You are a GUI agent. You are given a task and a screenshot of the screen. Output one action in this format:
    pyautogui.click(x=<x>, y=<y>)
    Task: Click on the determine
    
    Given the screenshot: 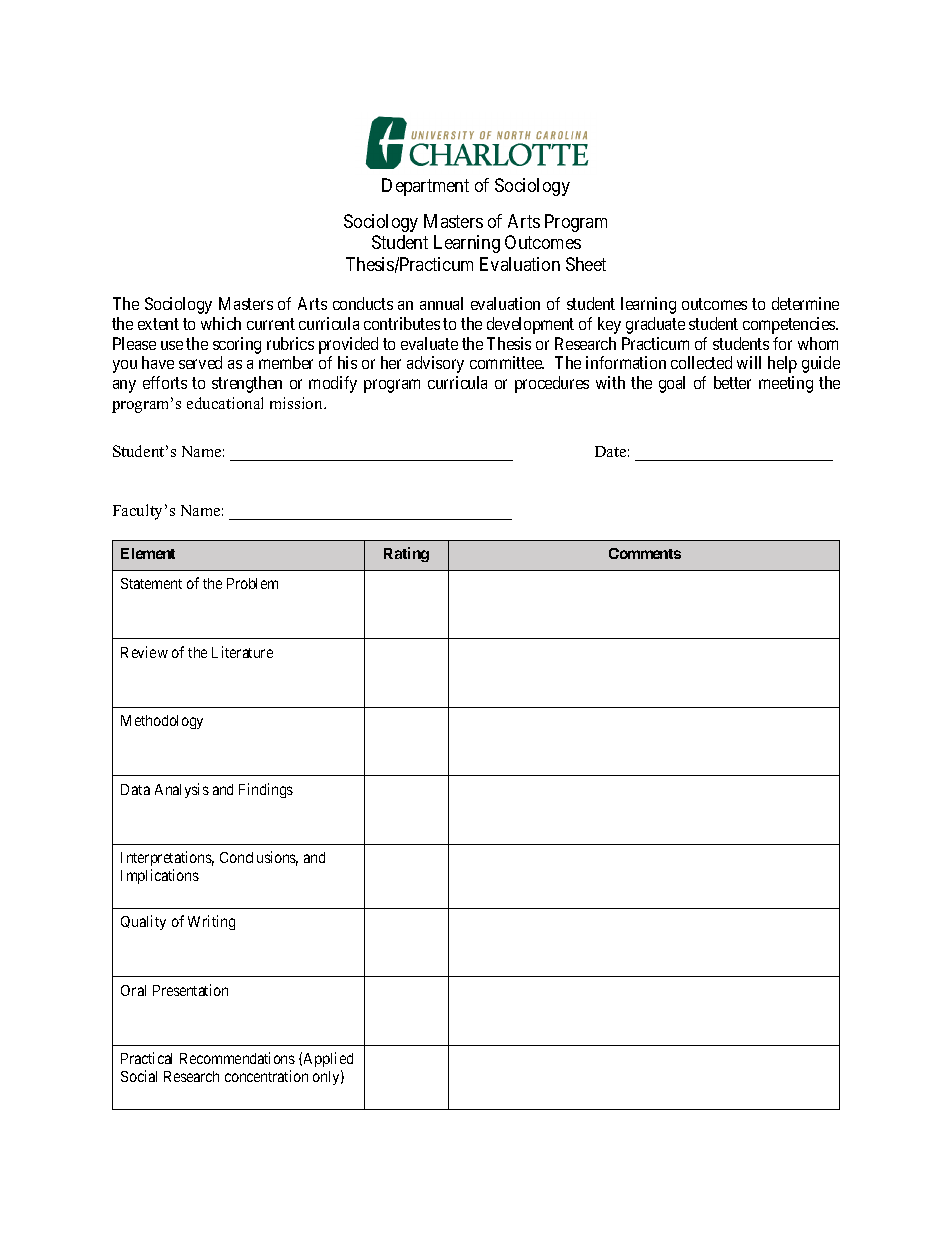 What is the action you would take?
    pyautogui.click(x=805, y=303)
